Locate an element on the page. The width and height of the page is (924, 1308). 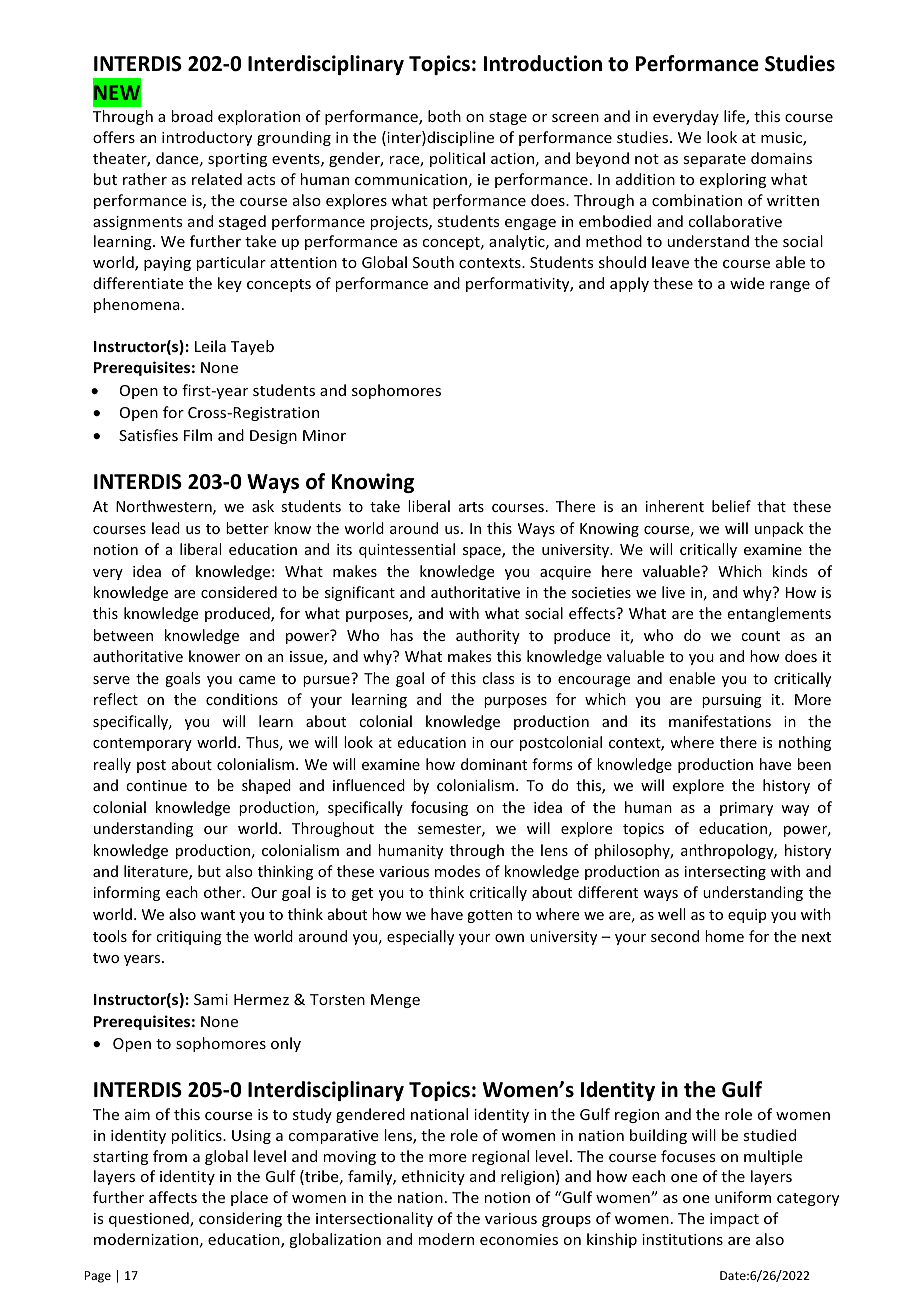
both is located at coordinates (444, 116).
